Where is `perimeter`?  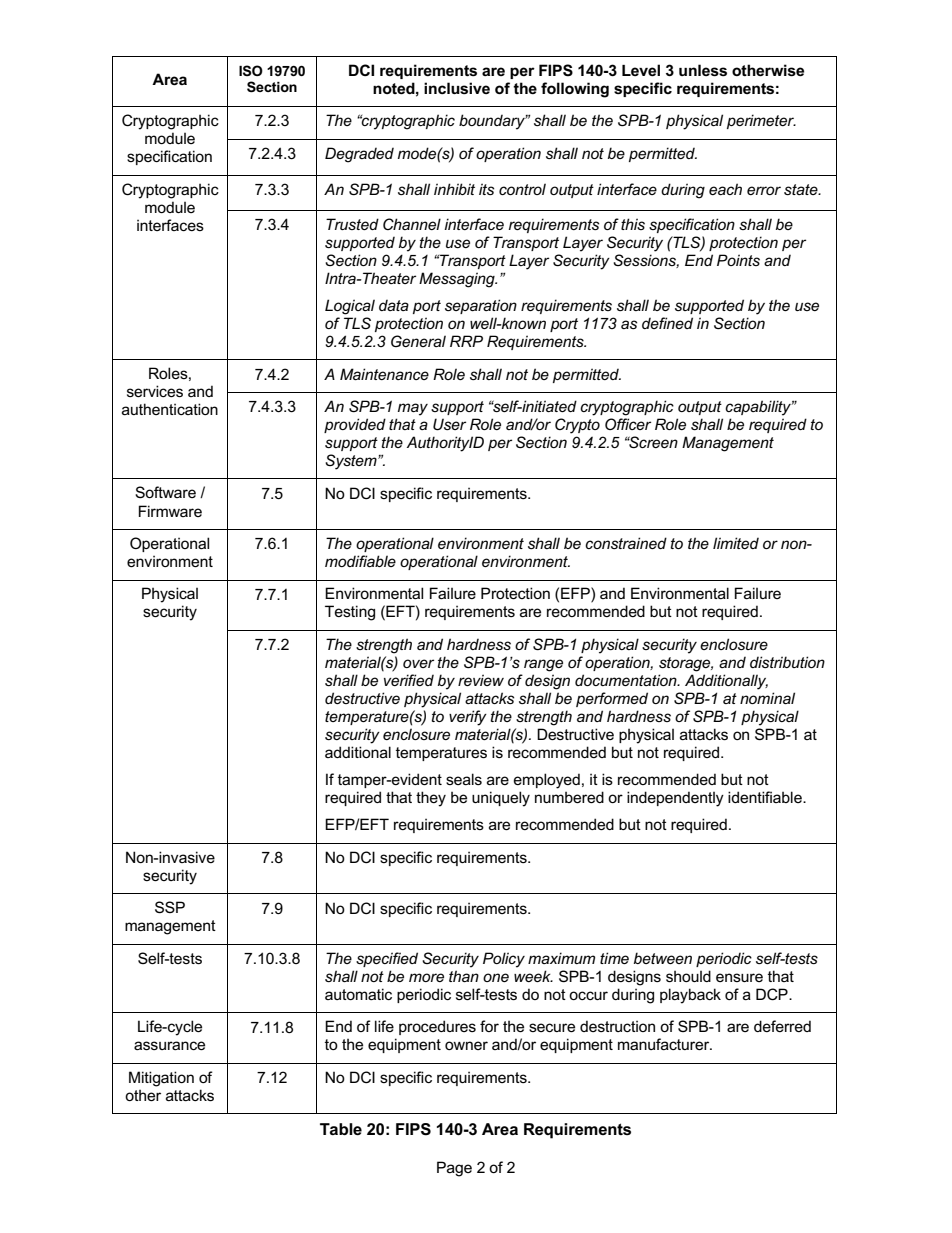
perimeter is located at coordinates (761, 121).
